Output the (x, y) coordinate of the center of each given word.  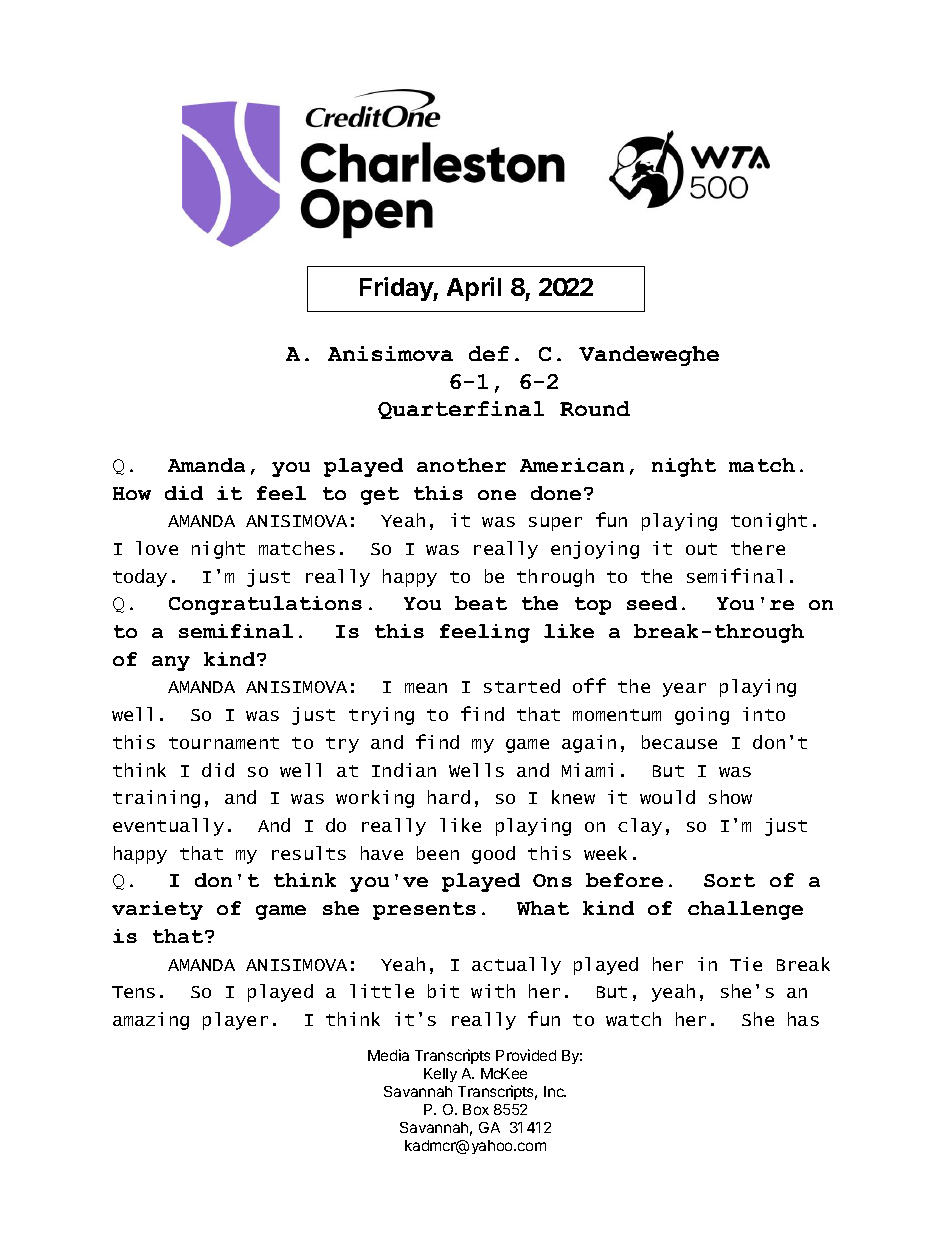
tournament (224, 743)
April (474, 289)
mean (426, 688)
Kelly (440, 1075)
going (702, 716)
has (803, 1019)
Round (595, 408)
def (489, 353)
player (235, 1021)
